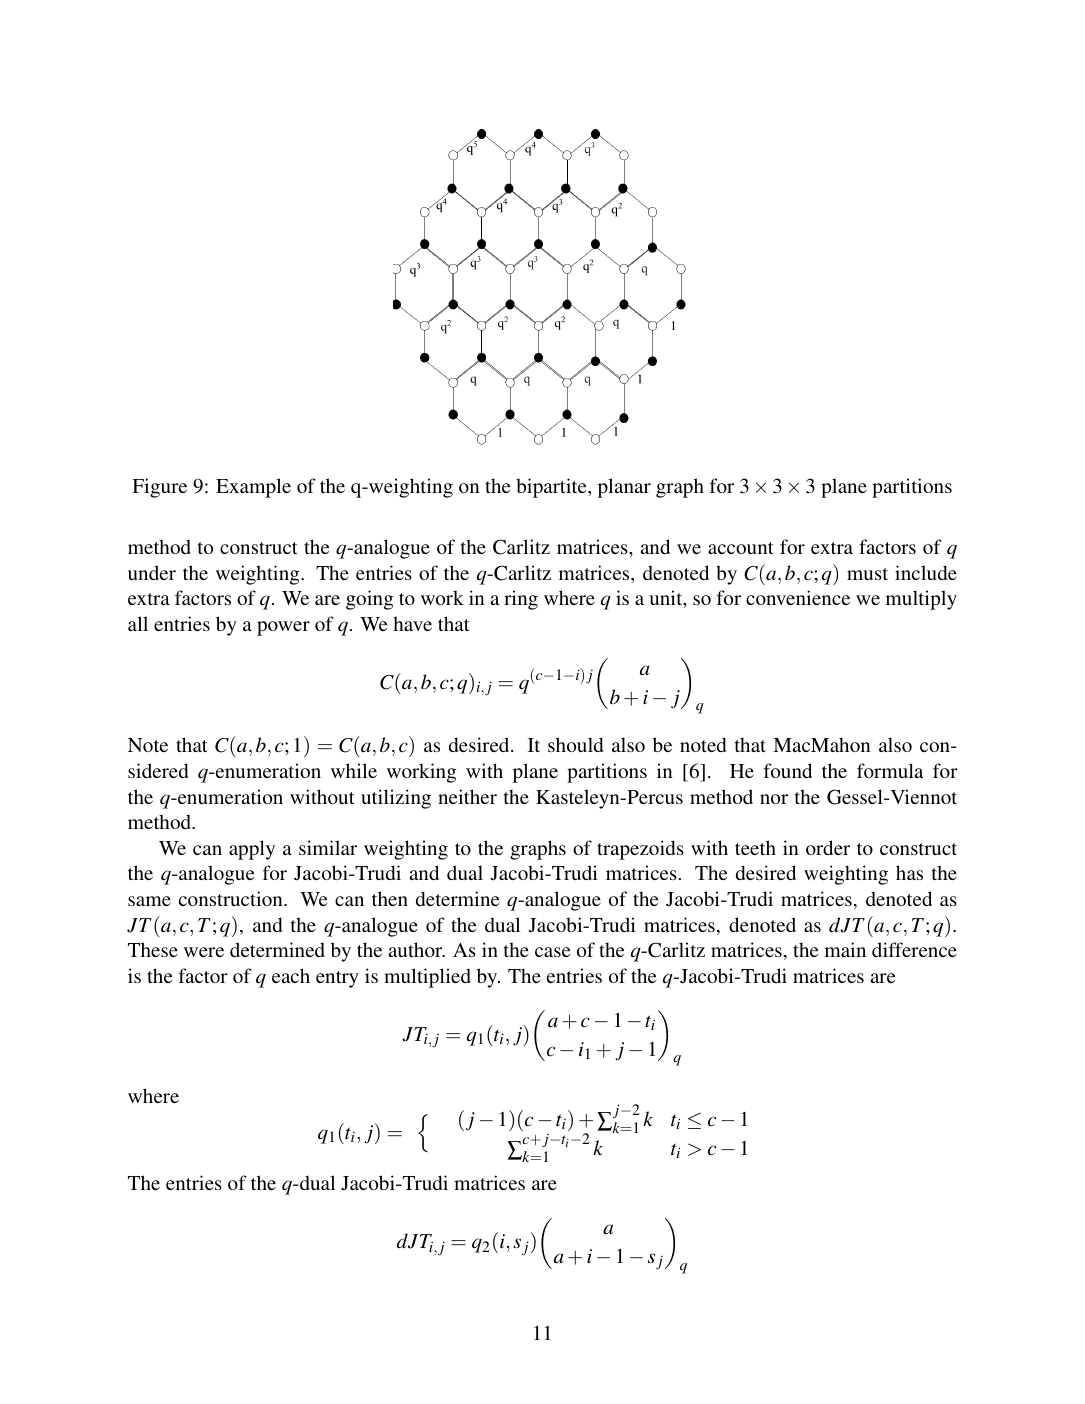 Image resolution: width=1085 pixels, height=1404 pixels. Describe the element at coordinates (252, 850) in the screenshot. I see `apply` at that location.
